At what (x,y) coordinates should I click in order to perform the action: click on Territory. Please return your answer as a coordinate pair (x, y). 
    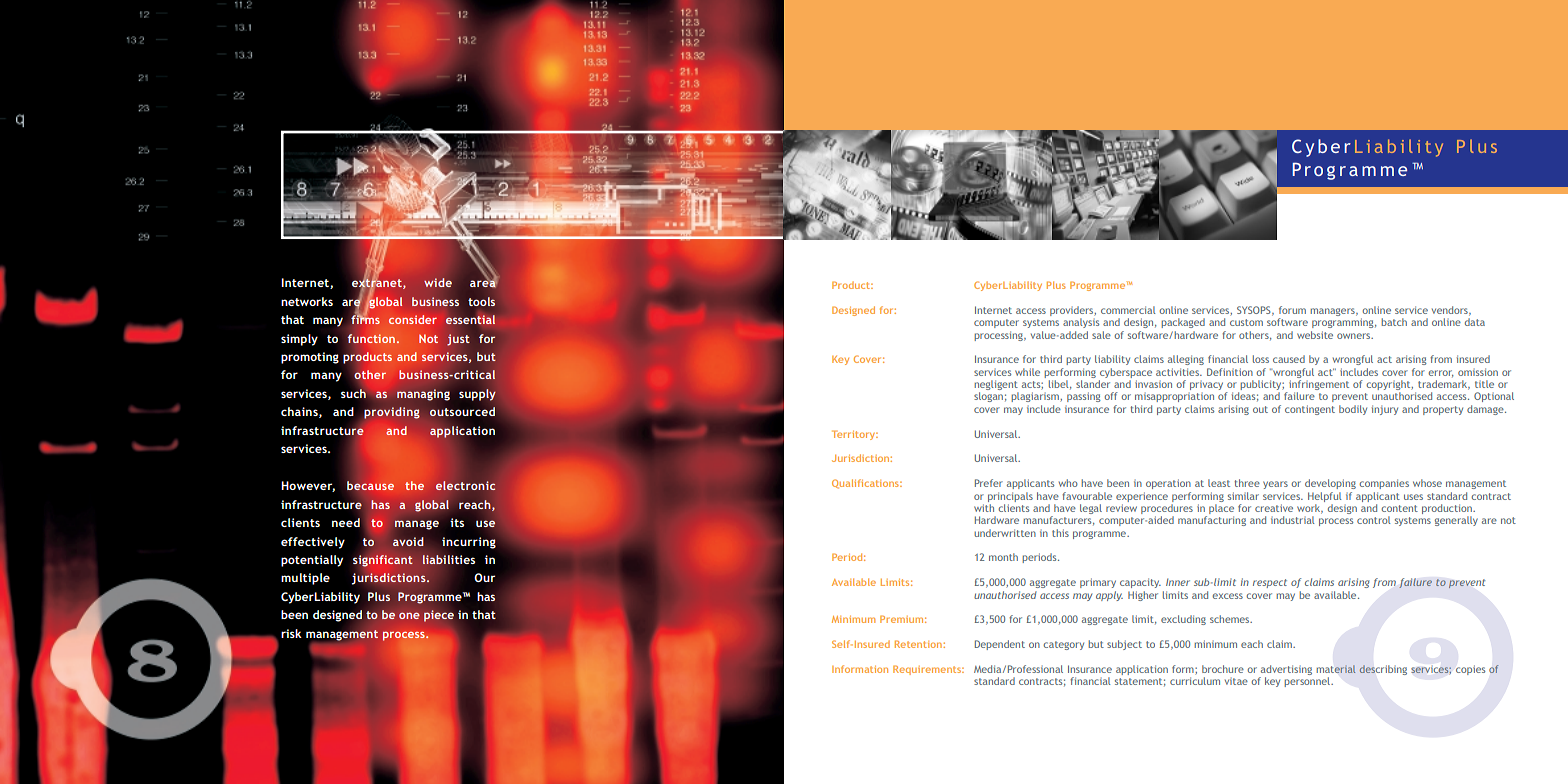
    Looking at the image, I should click on (855, 435).
